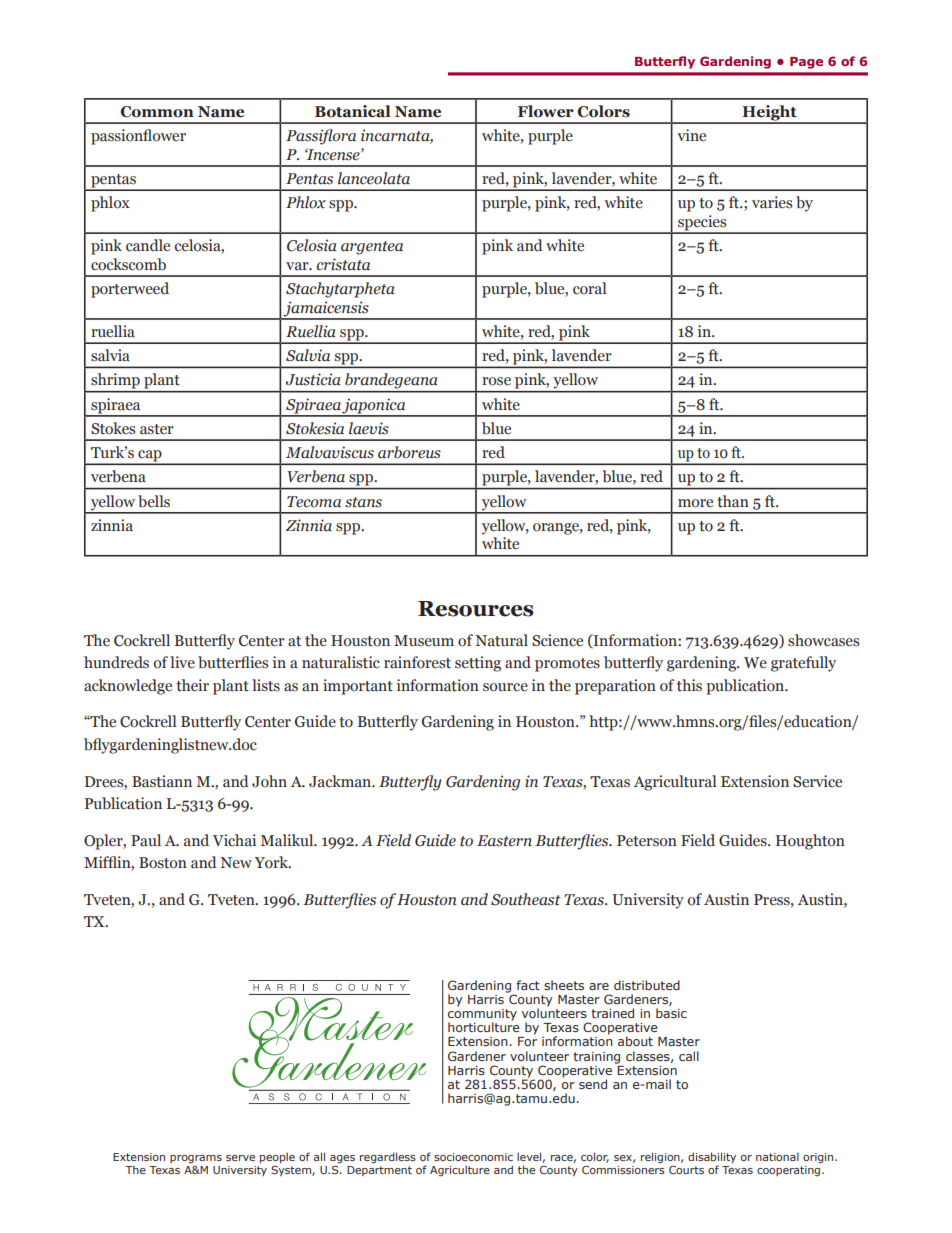  I want to click on cap, so click(150, 457).
